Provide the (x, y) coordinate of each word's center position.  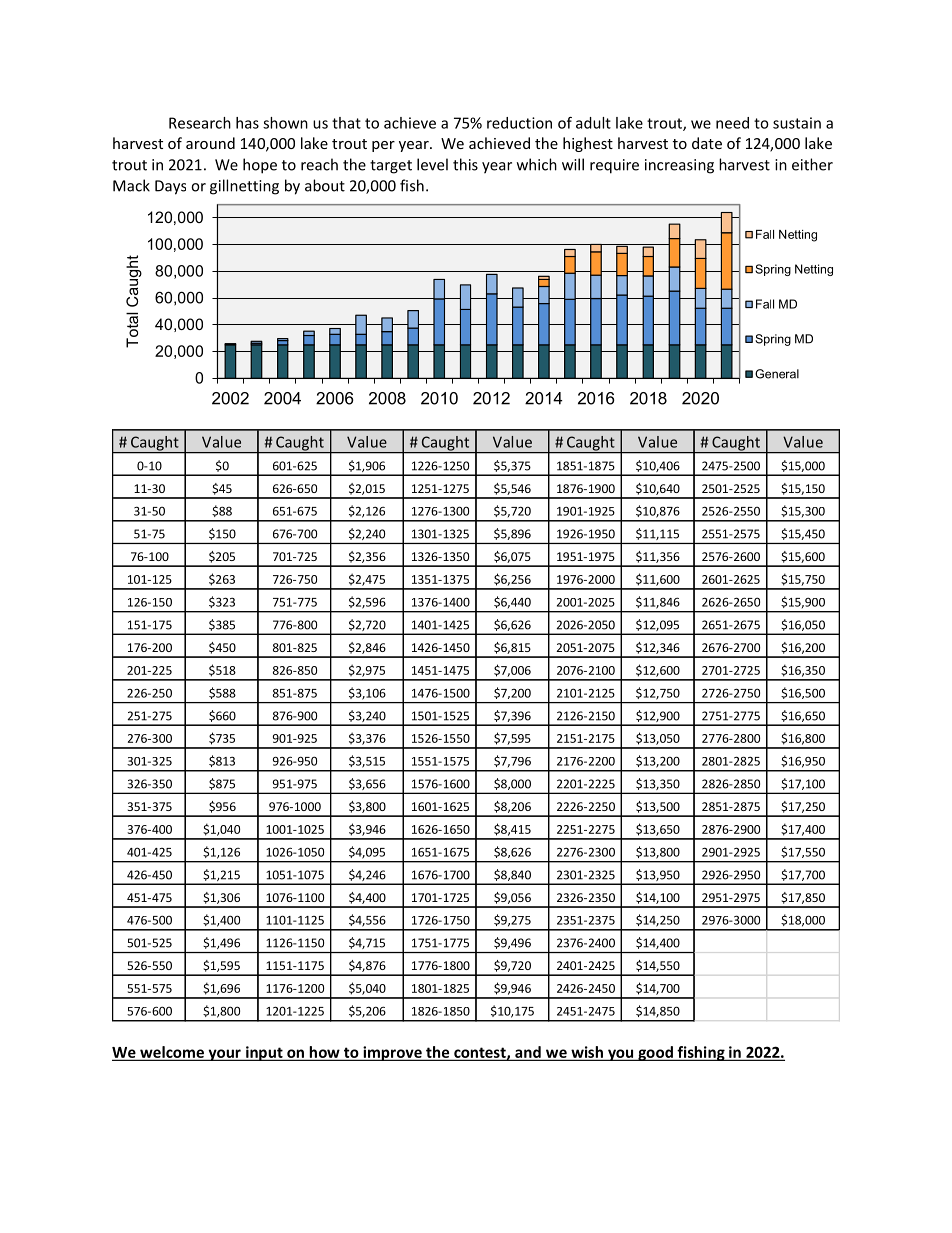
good (655, 1053)
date (707, 143)
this (465, 164)
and (528, 1053)
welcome (172, 1053)
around (210, 143)
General (777, 374)
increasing (679, 166)
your (224, 1055)
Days (170, 187)
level (432, 164)
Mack (131, 185)
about (325, 185)
